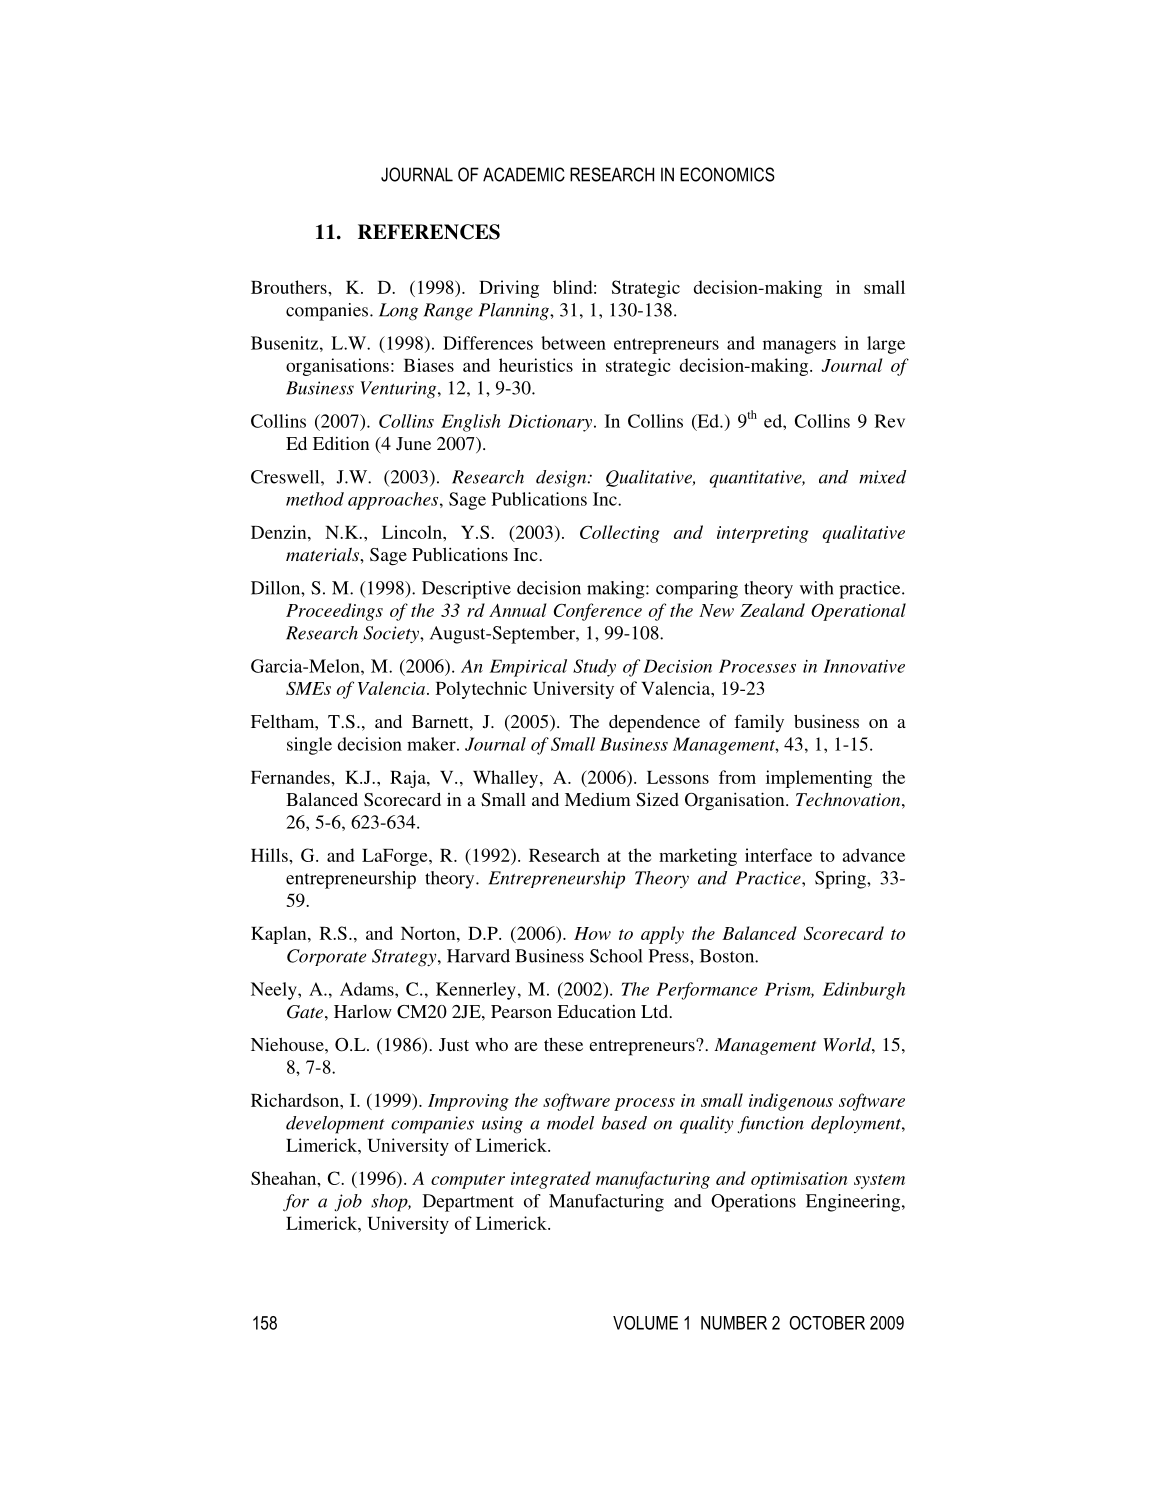 The image size is (1156, 1496). I want to click on ECONOMICS, so click(727, 174).
